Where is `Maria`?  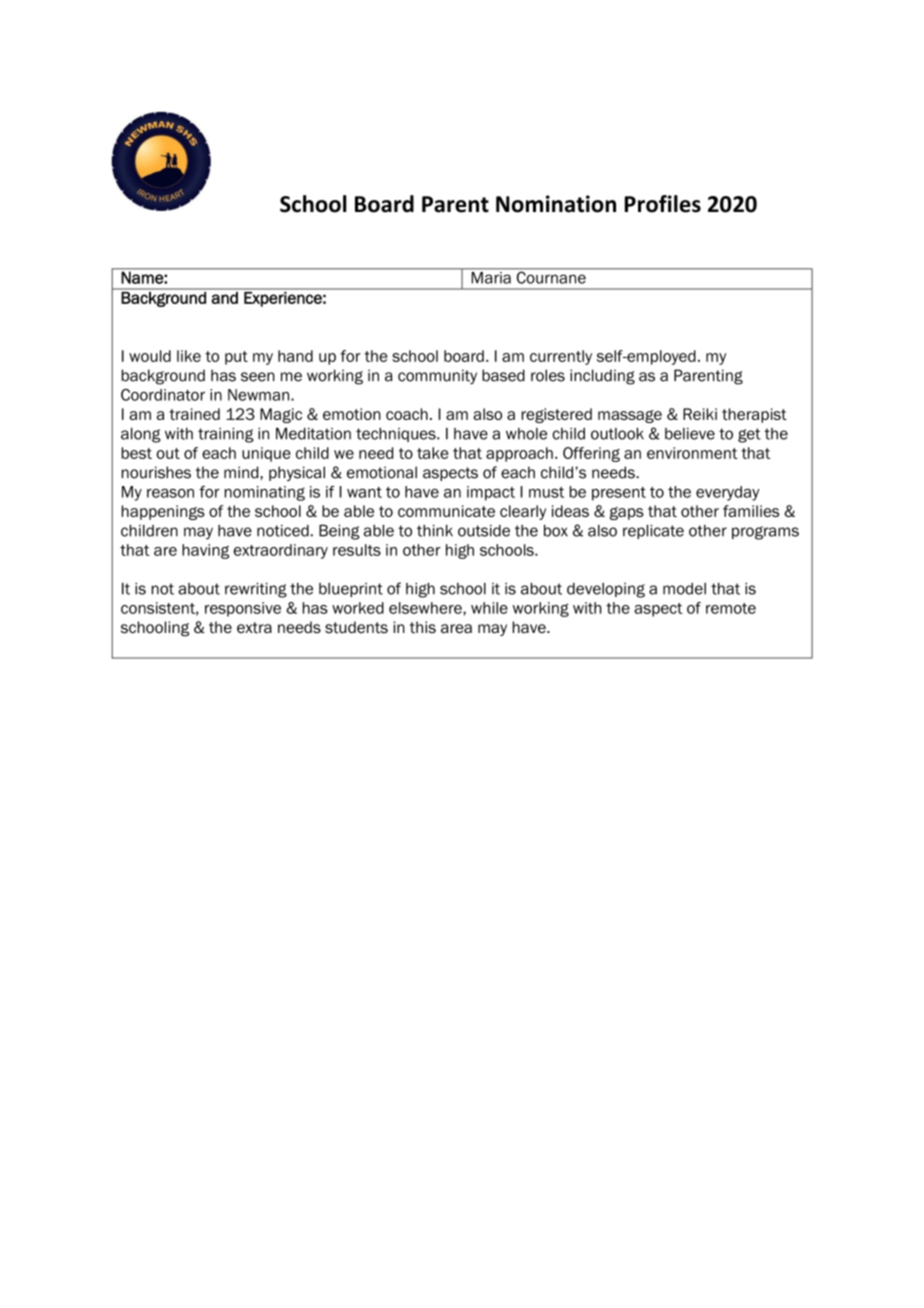
Maria is located at coordinates (491, 276).
